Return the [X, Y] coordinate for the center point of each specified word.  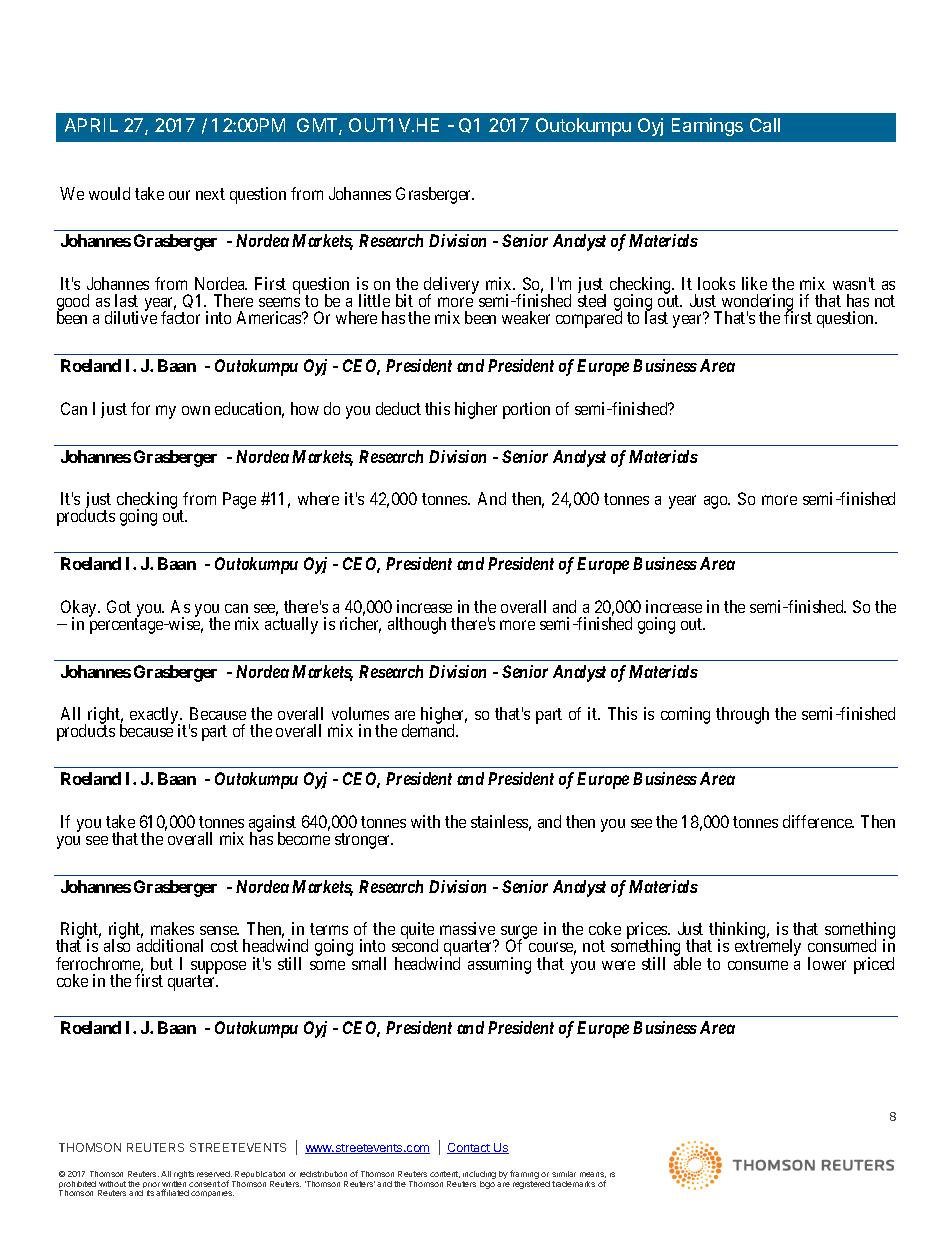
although [417, 625]
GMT [318, 126]
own [196, 410]
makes [172, 928]
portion [526, 410]
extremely [768, 947]
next [210, 194]
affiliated [172, 1192]
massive [467, 928]
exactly [155, 716]
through [742, 715]
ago [717, 502]
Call [765, 125]
